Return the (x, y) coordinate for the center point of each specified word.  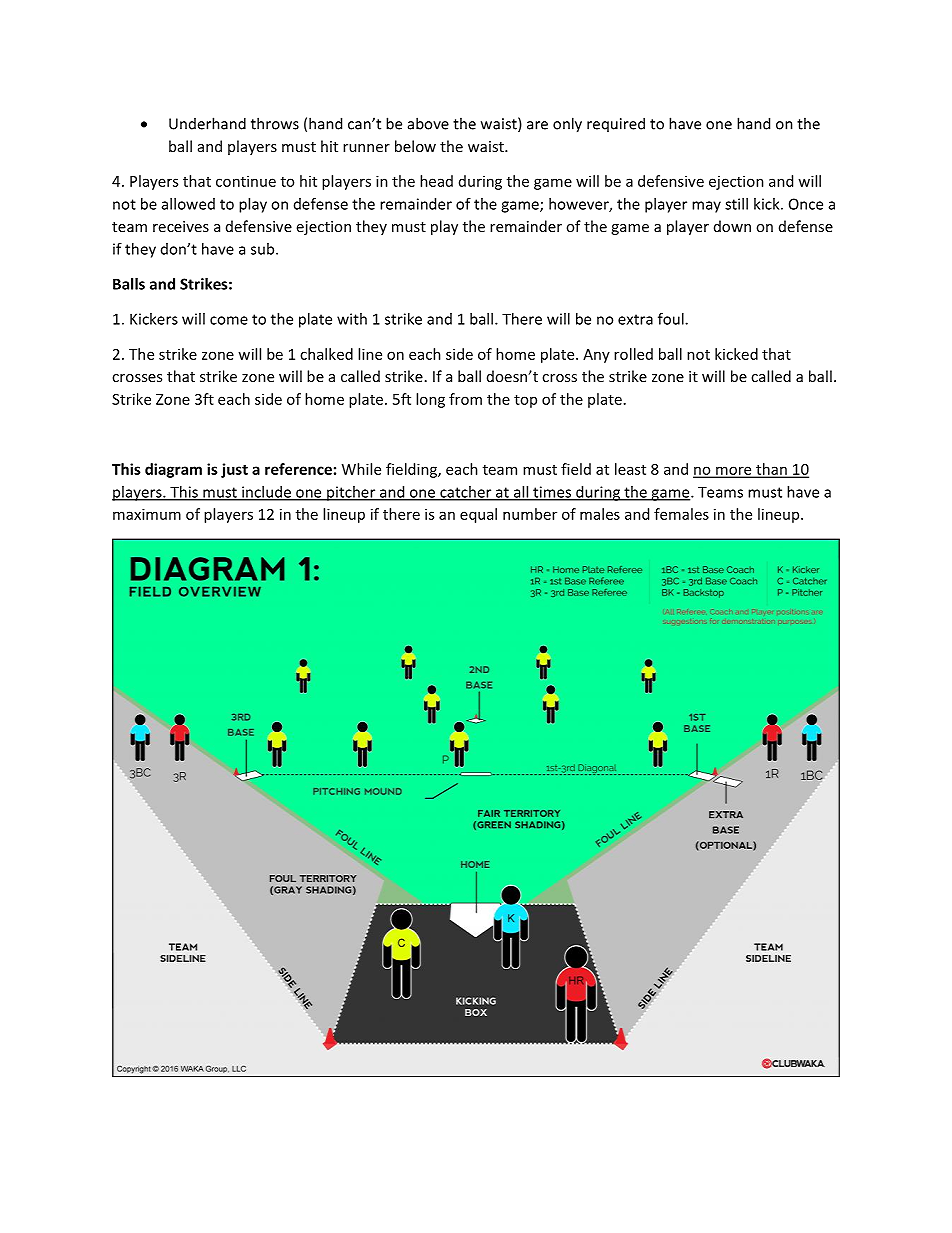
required (616, 124)
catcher (466, 493)
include (266, 493)
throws (275, 123)
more (734, 471)
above (428, 123)
